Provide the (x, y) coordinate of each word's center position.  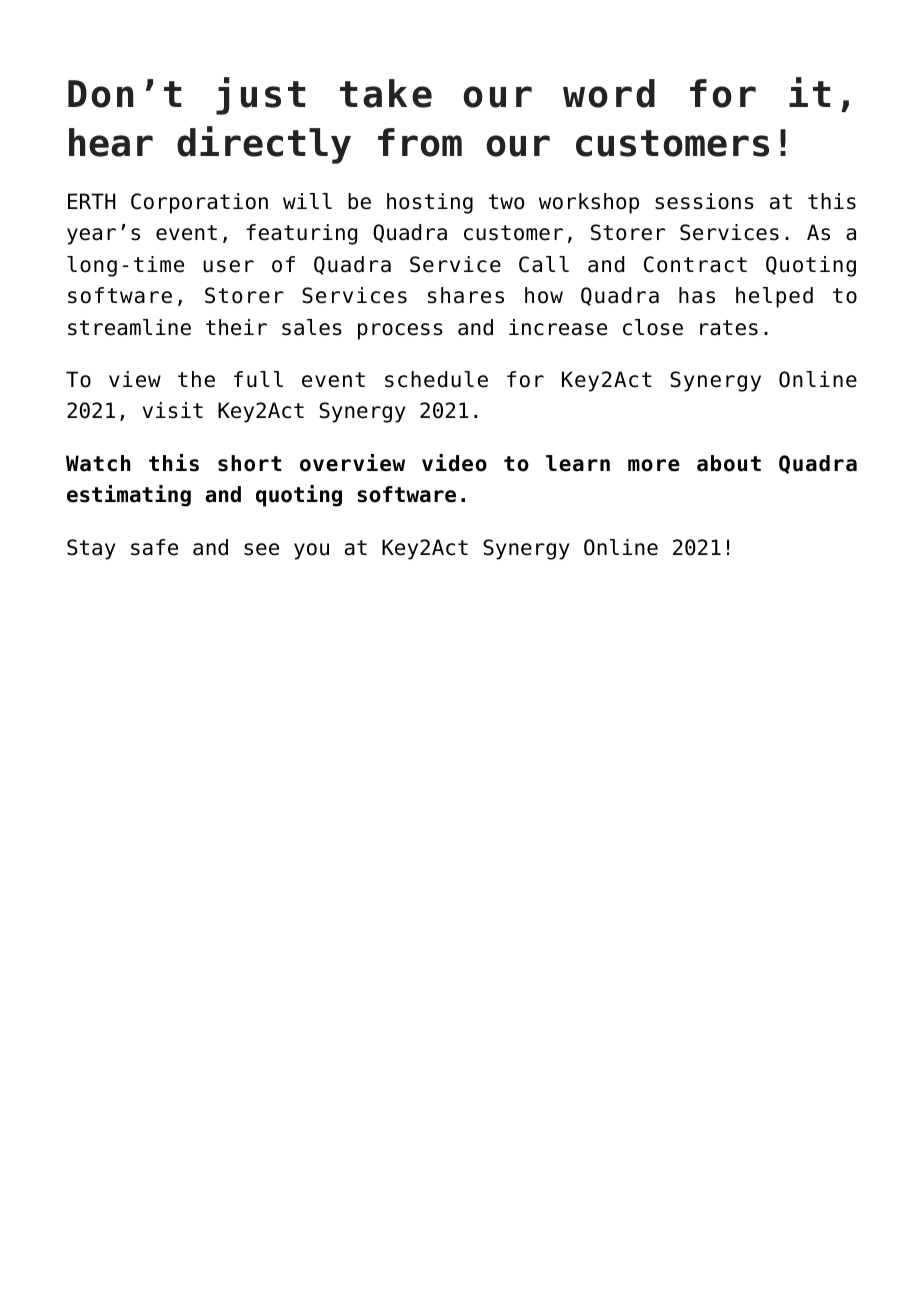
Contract (695, 264)
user (228, 266)
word (609, 93)
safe (154, 547)
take (386, 93)
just (261, 96)
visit (173, 410)
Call (544, 264)
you (311, 551)
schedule (436, 379)
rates (729, 328)
